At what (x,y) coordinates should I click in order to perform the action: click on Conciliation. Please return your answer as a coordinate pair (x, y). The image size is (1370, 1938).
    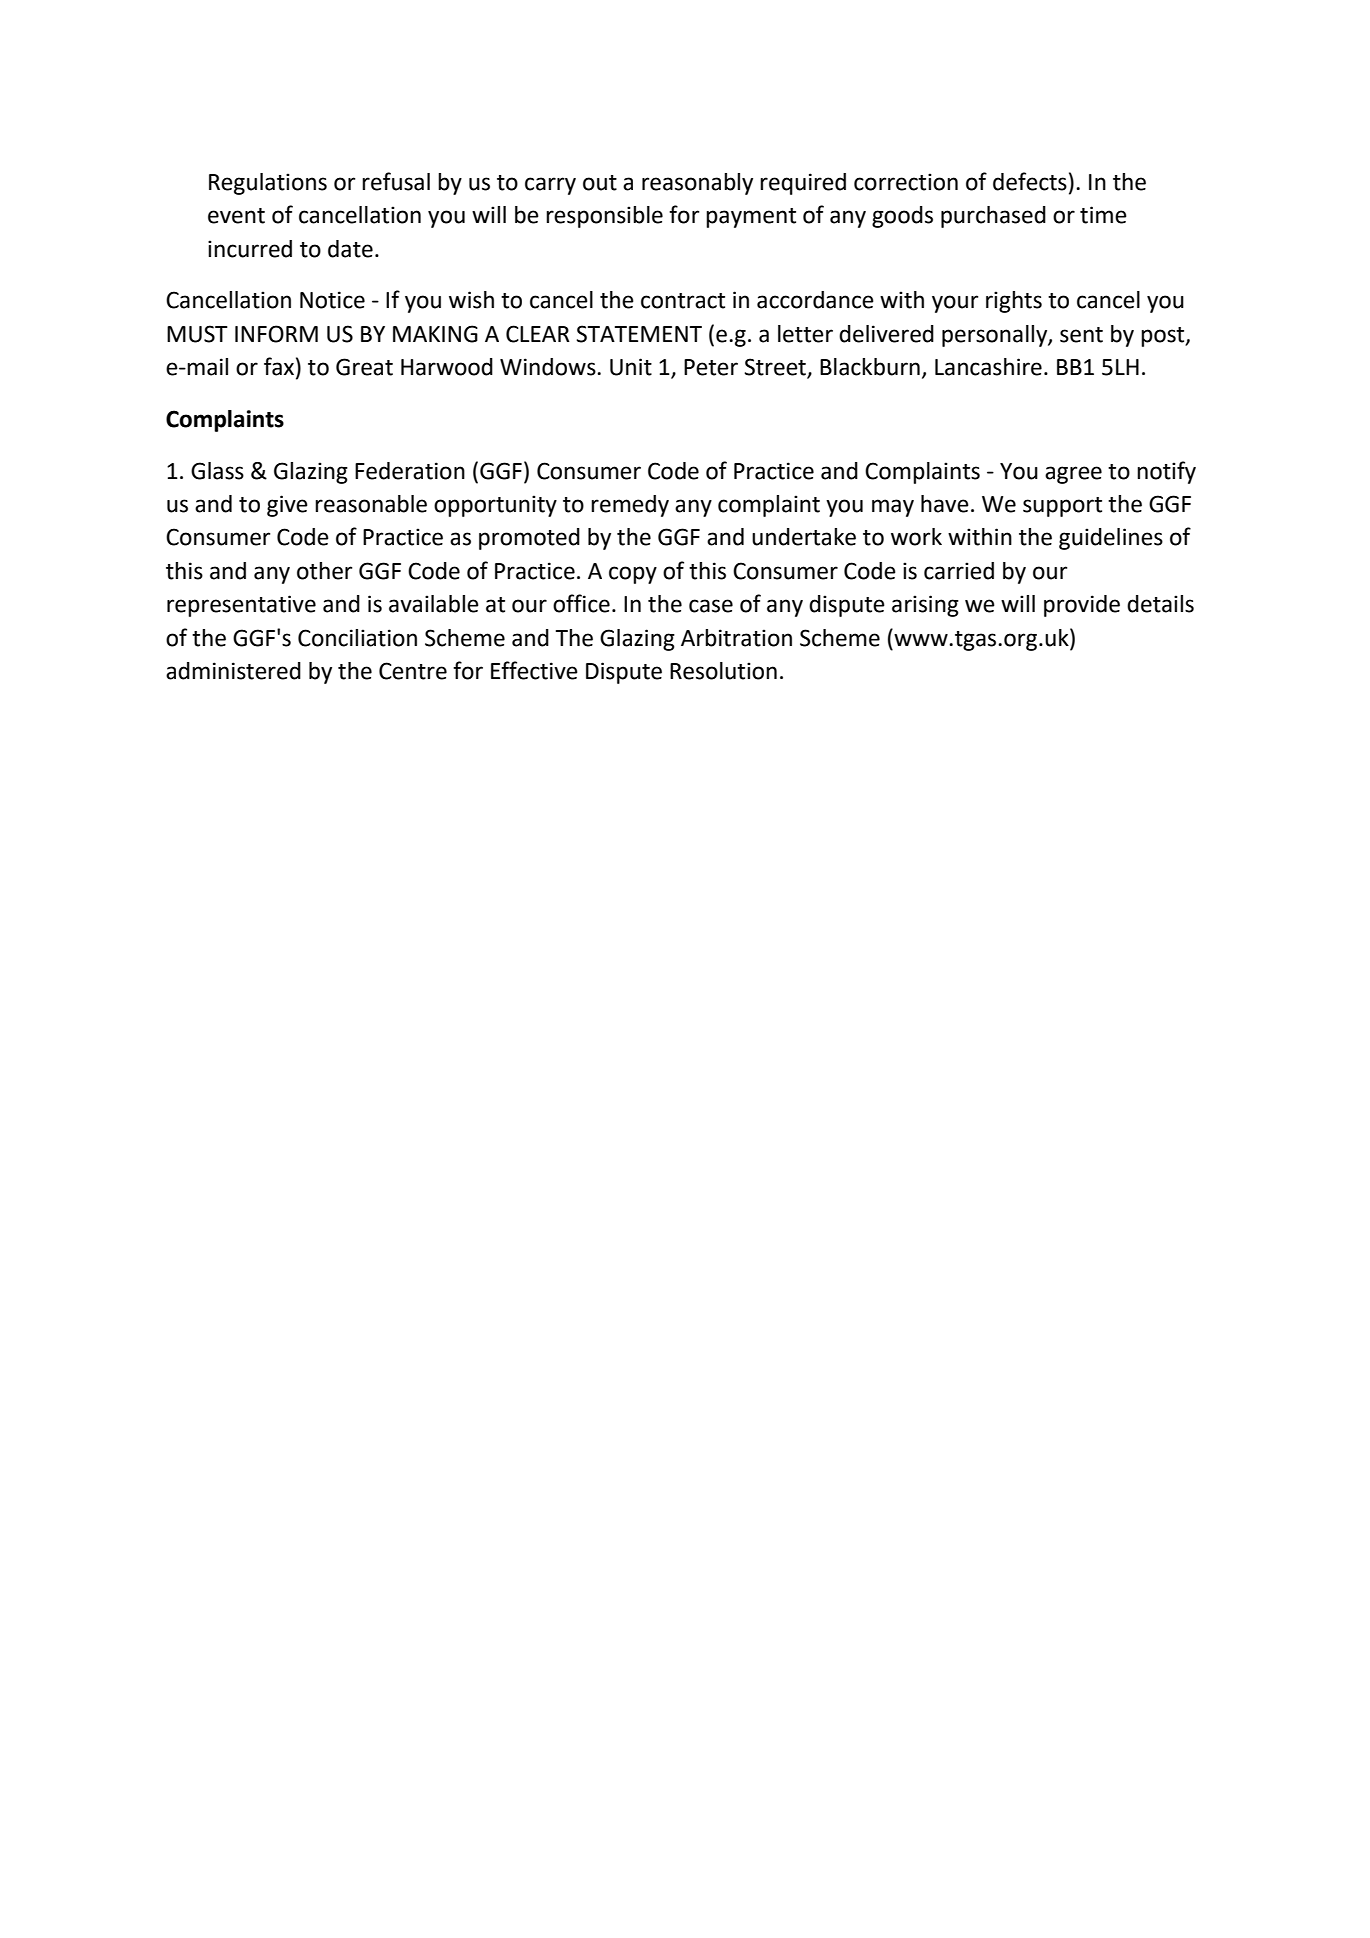
    Looking at the image, I should click on (357, 638).
